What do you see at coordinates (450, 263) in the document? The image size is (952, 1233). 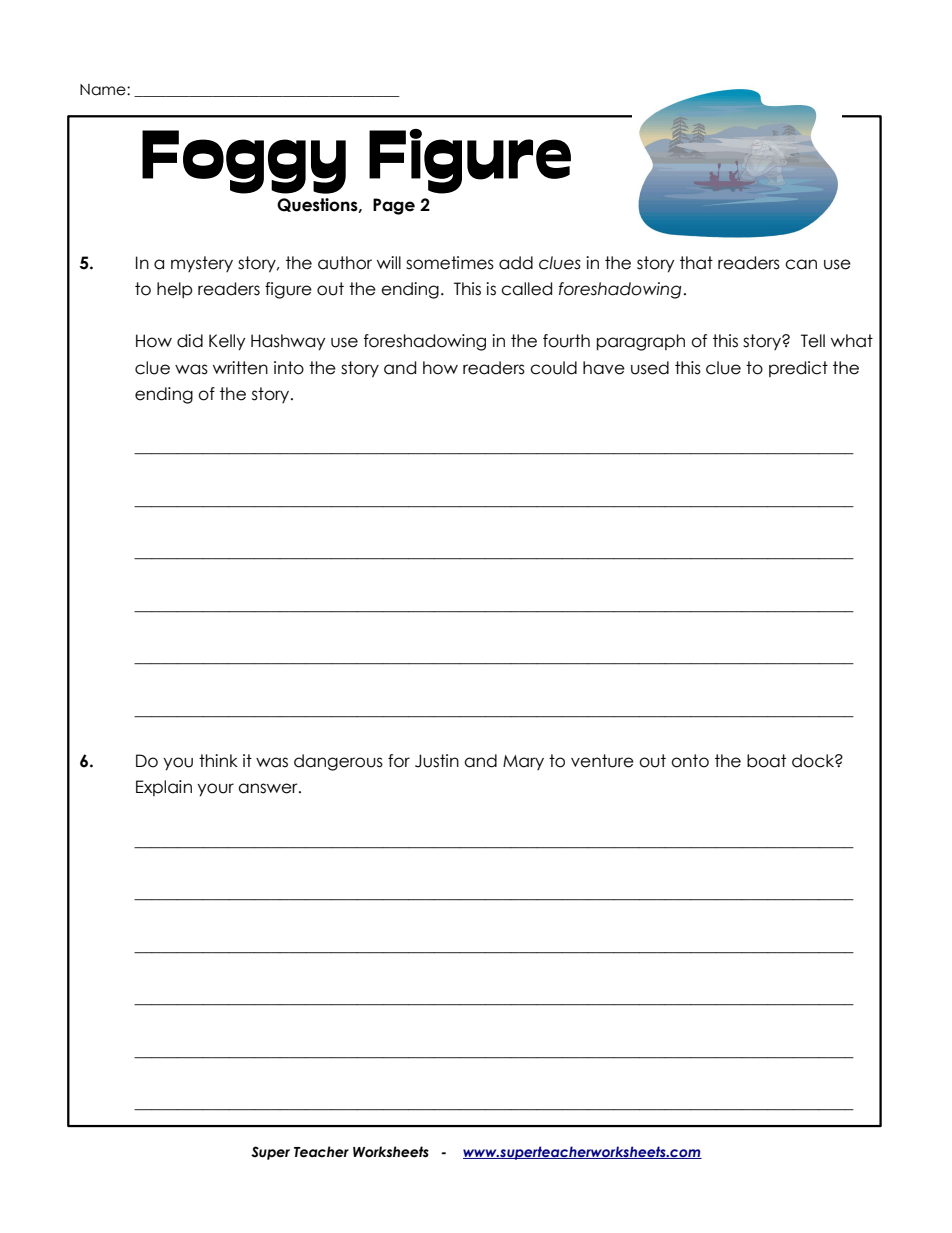 I see `sometimes` at bounding box center [450, 263].
